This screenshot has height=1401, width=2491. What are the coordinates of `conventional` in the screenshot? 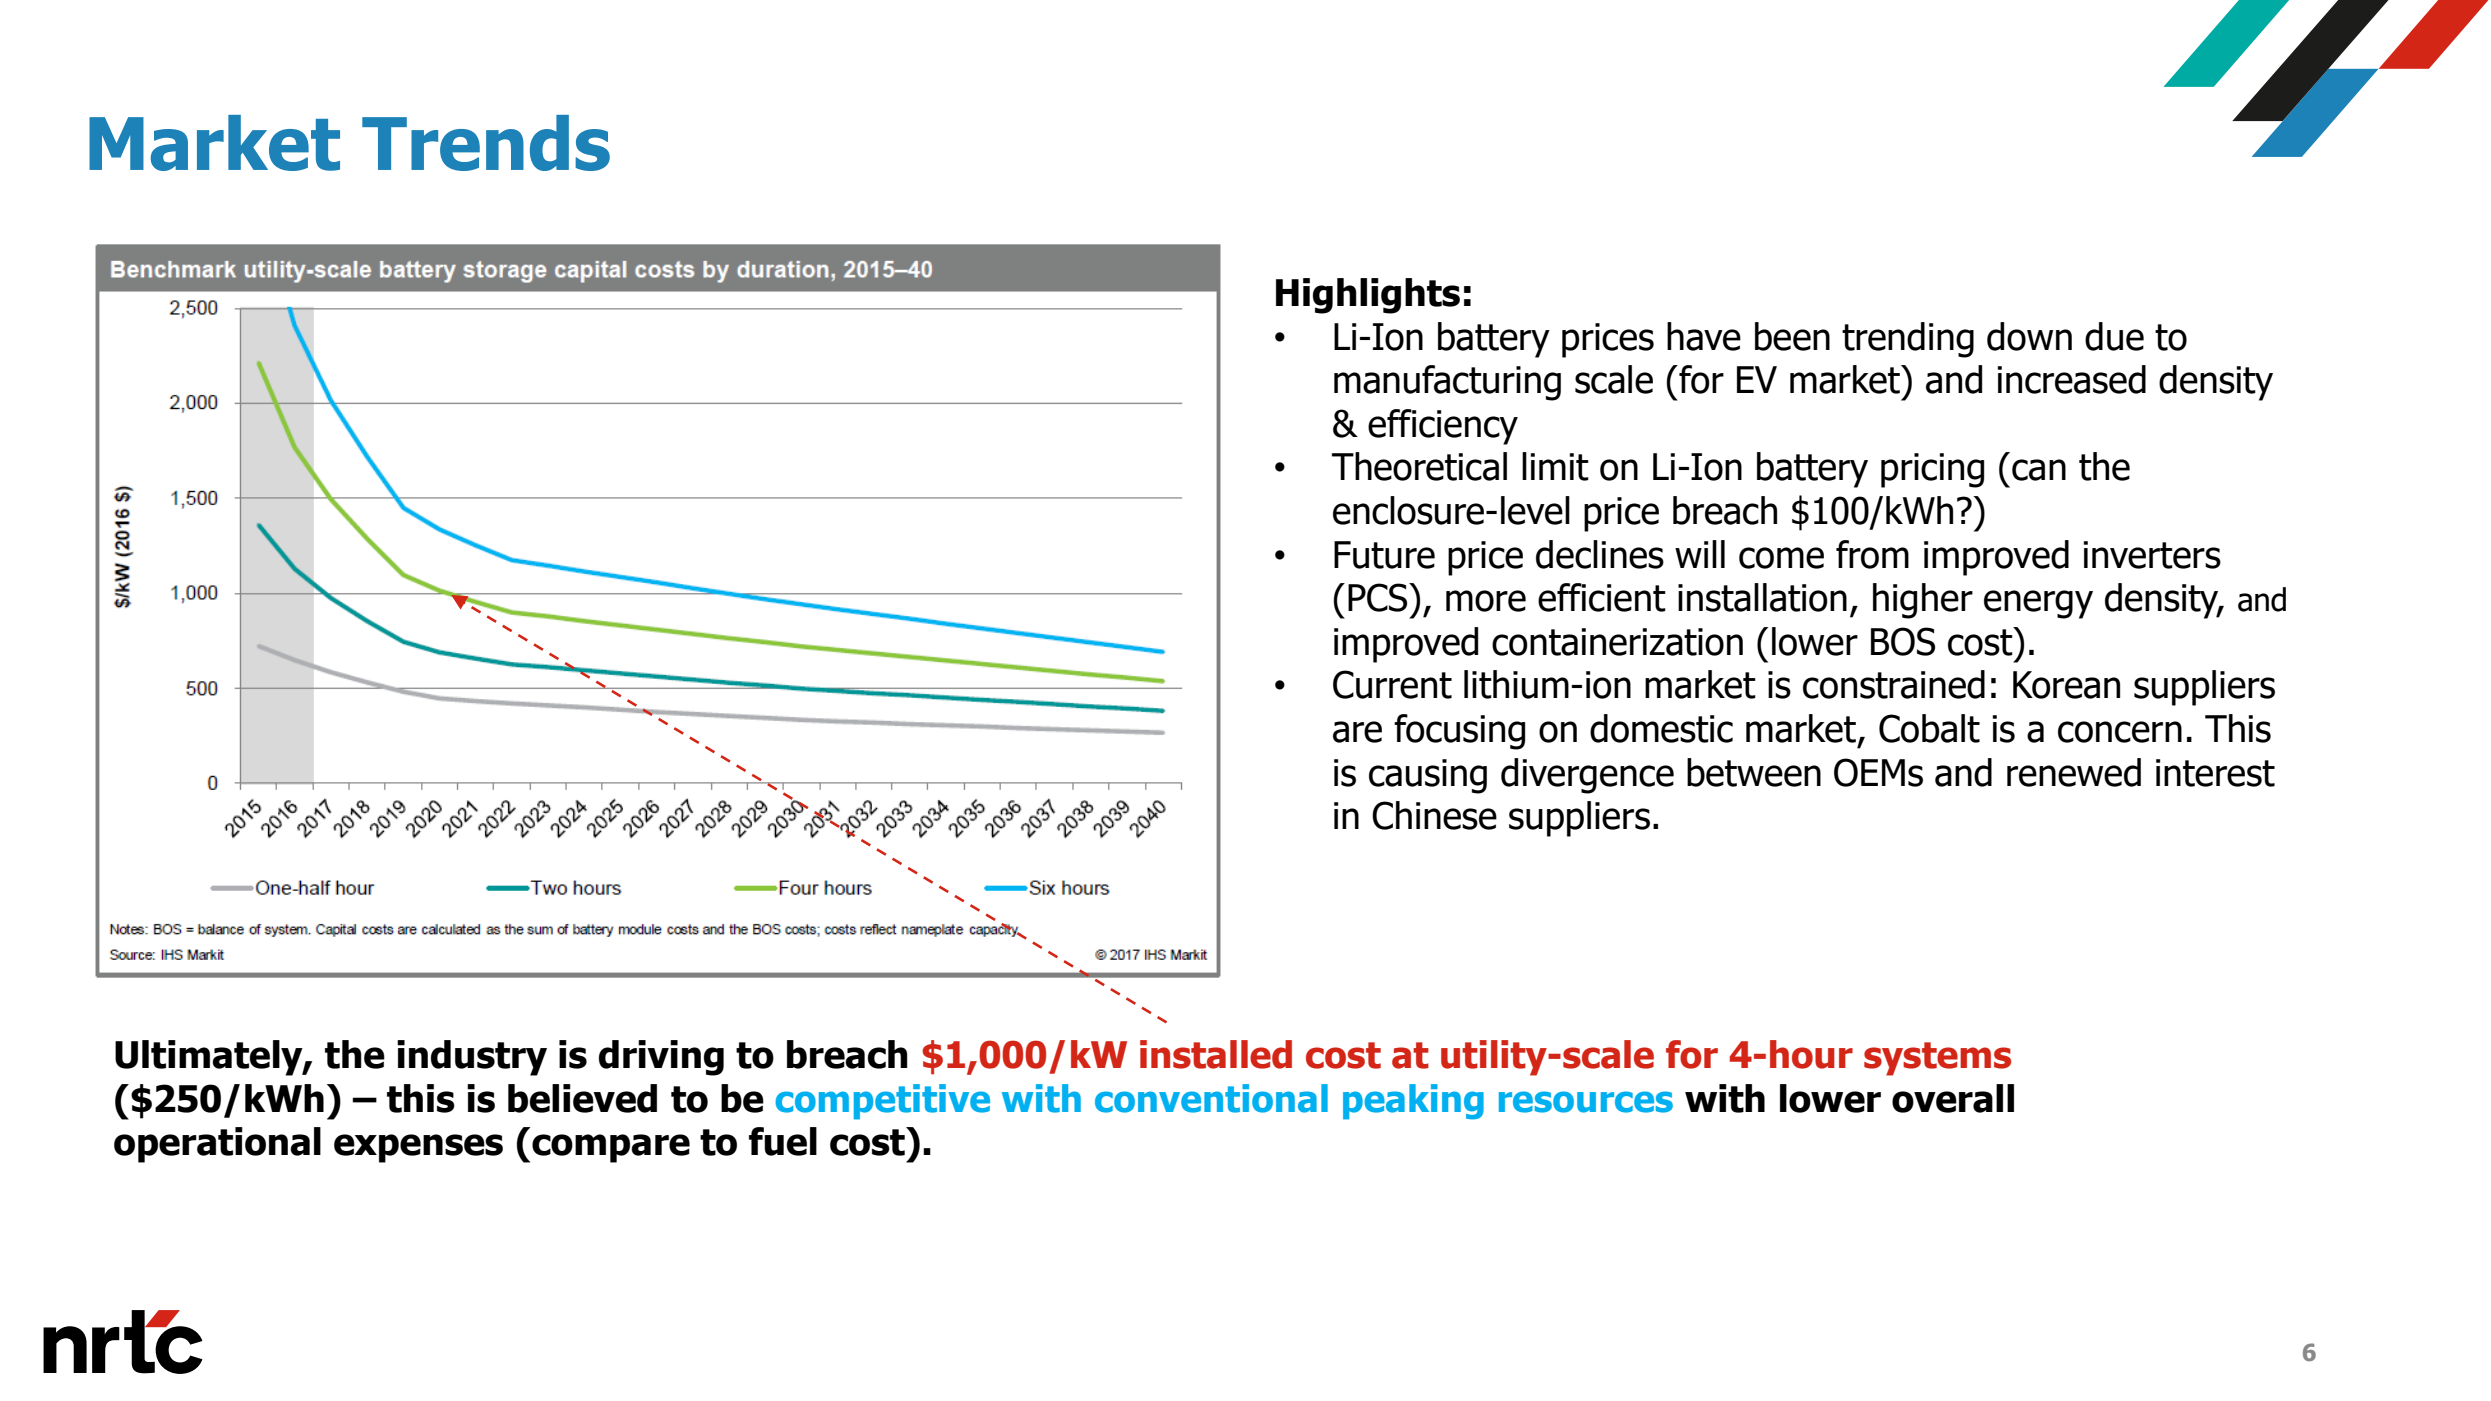 It's located at (1211, 1098).
